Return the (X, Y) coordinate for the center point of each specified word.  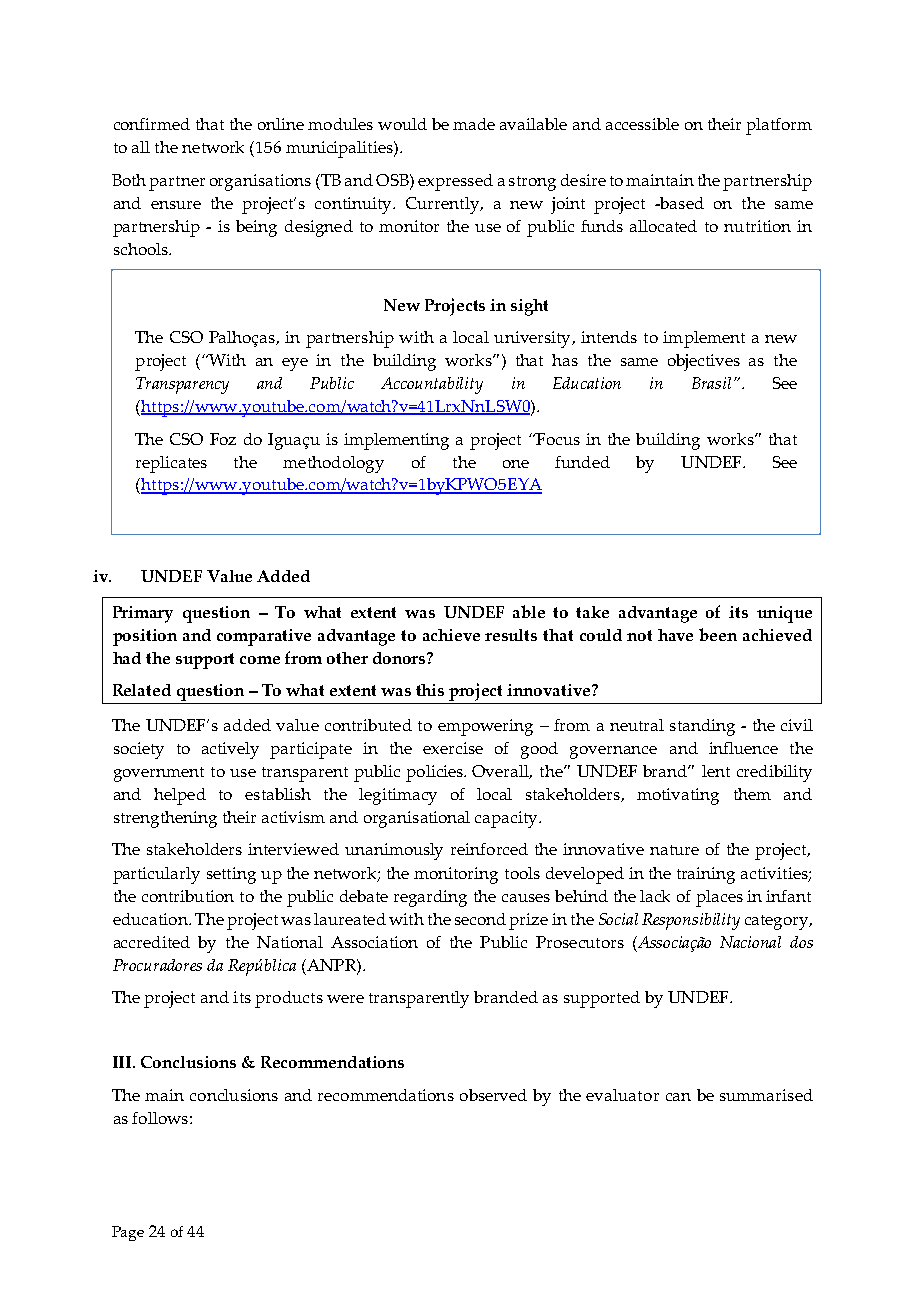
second (480, 919)
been (718, 634)
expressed (455, 182)
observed (493, 1095)
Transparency (182, 385)
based (681, 203)
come (260, 660)
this (430, 690)
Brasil (711, 383)
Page (128, 1233)
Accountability (432, 385)
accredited (152, 942)
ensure (176, 205)
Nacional (750, 942)
